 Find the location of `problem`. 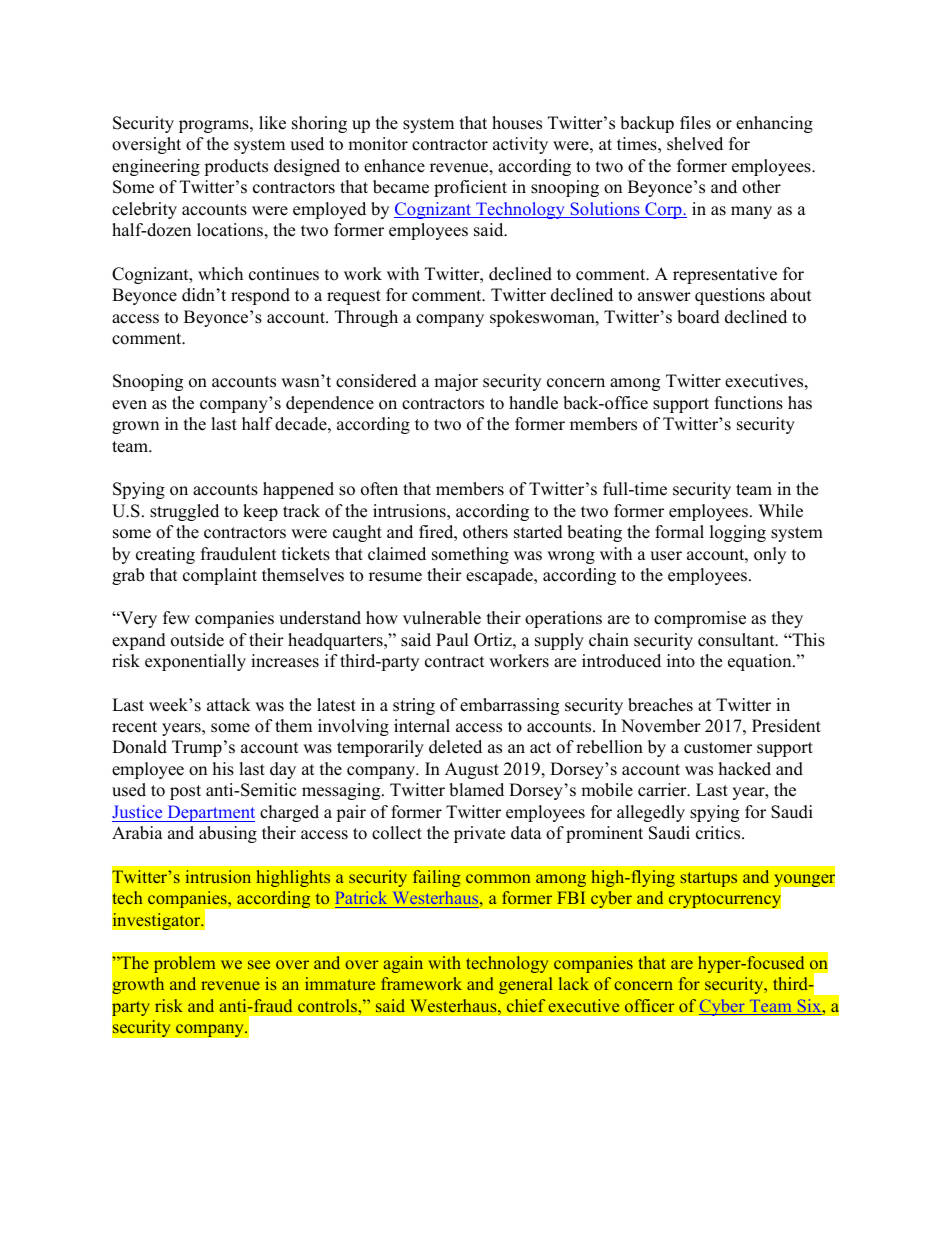

problem is located at coordinates (184, 964).
